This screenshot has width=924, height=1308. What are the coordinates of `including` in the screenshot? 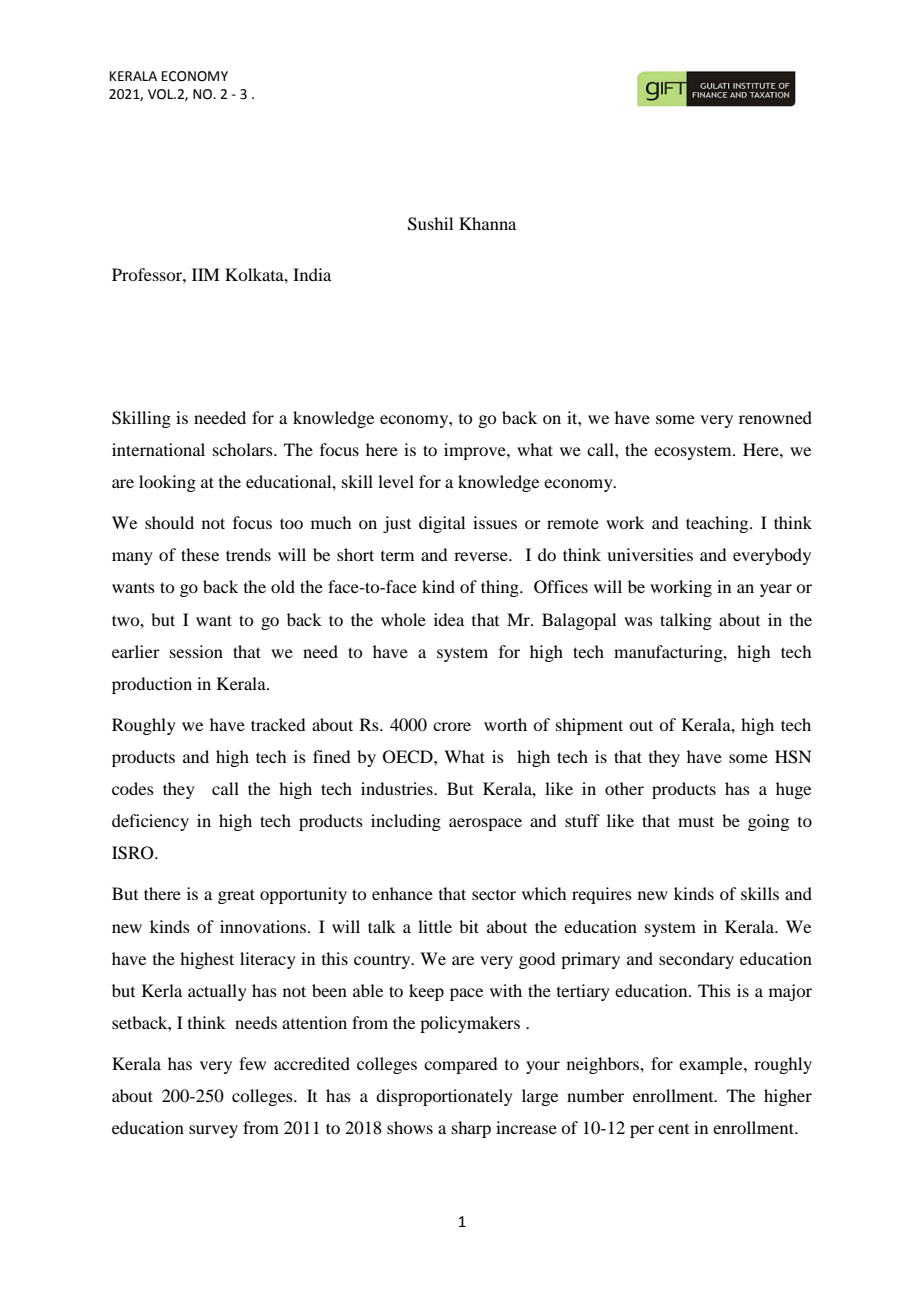 It's located at (406, 822).
